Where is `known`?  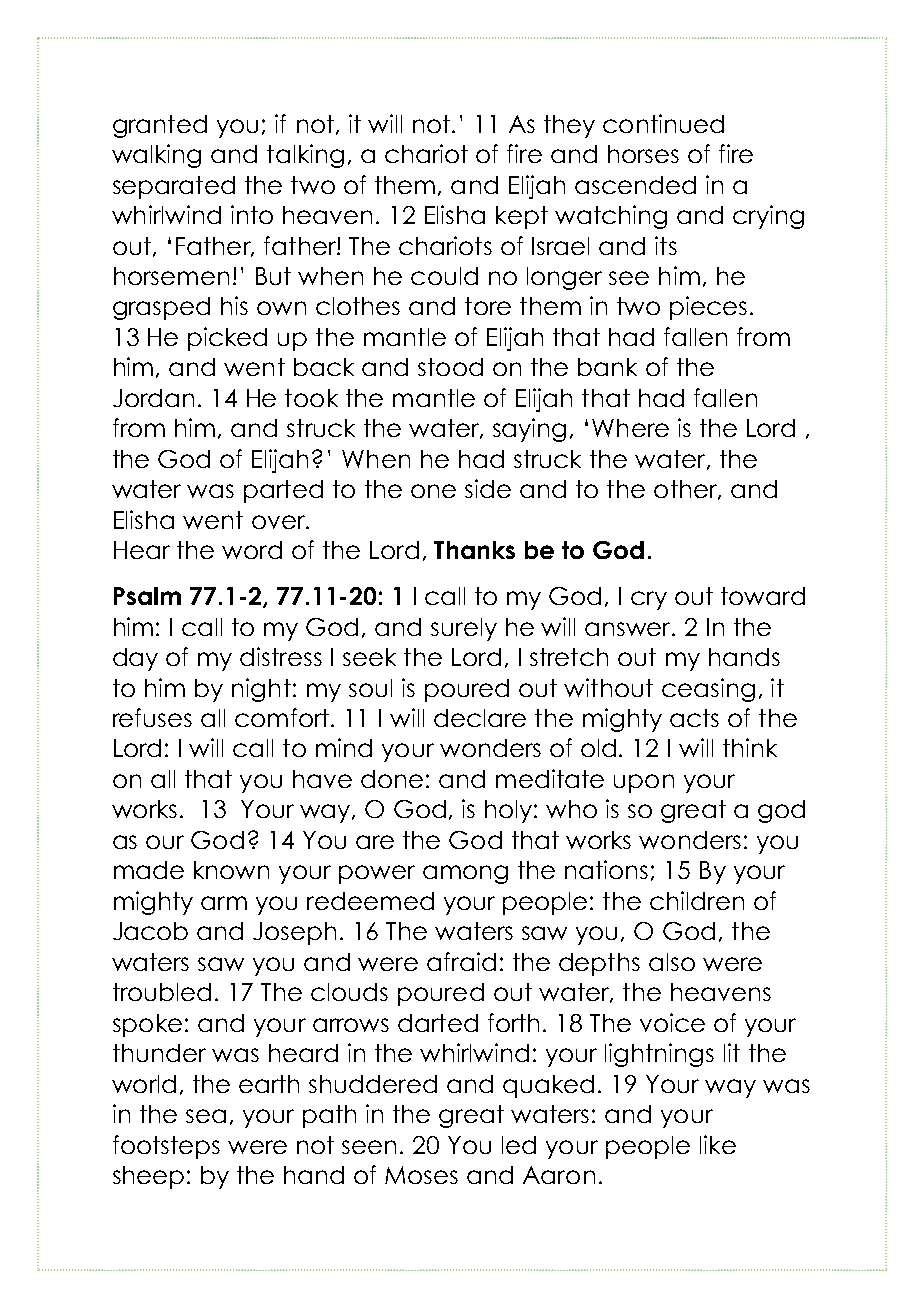 known is located at coordinates (231, 870).
